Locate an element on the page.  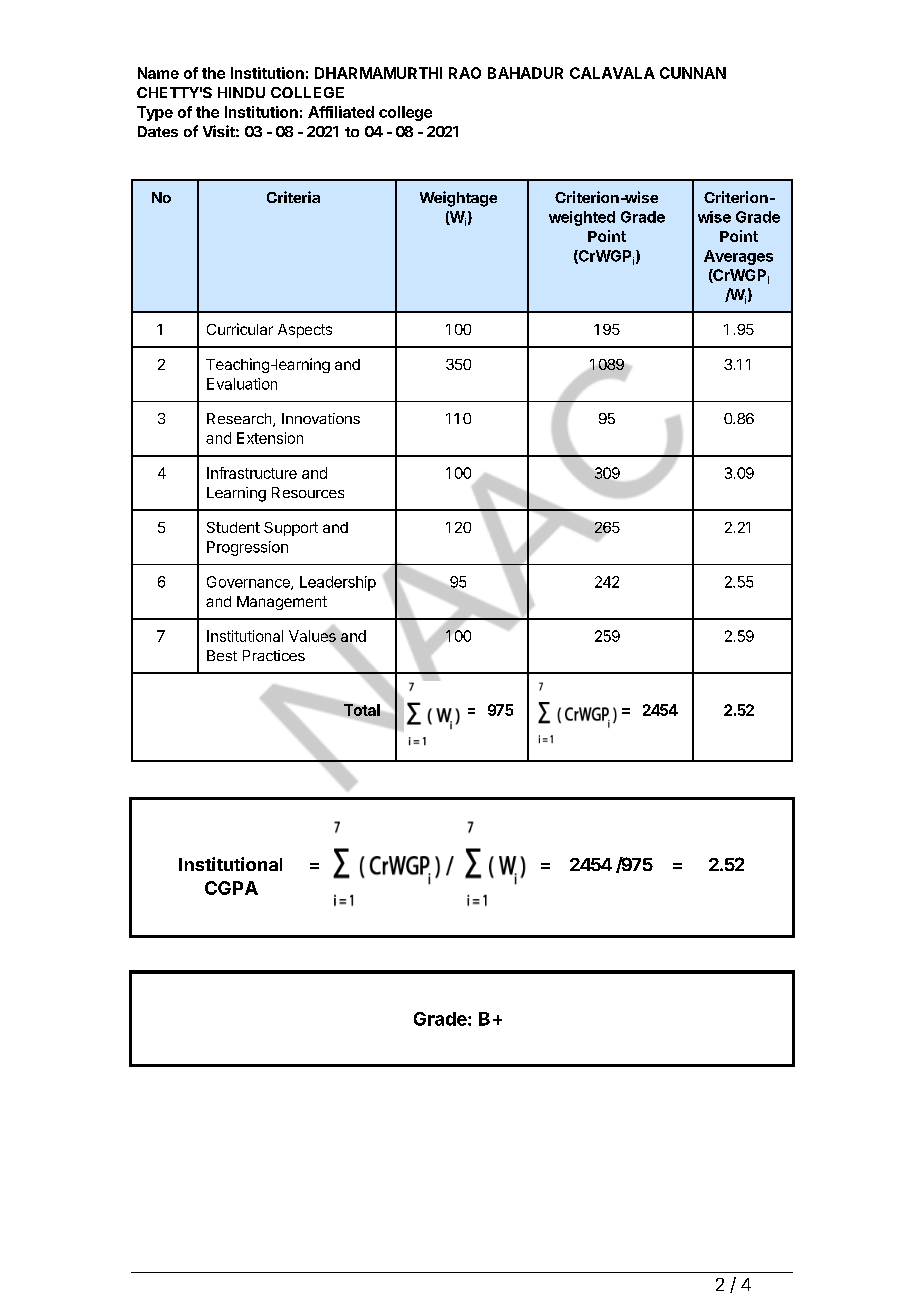
Total is located at coordinates (362, 710).
